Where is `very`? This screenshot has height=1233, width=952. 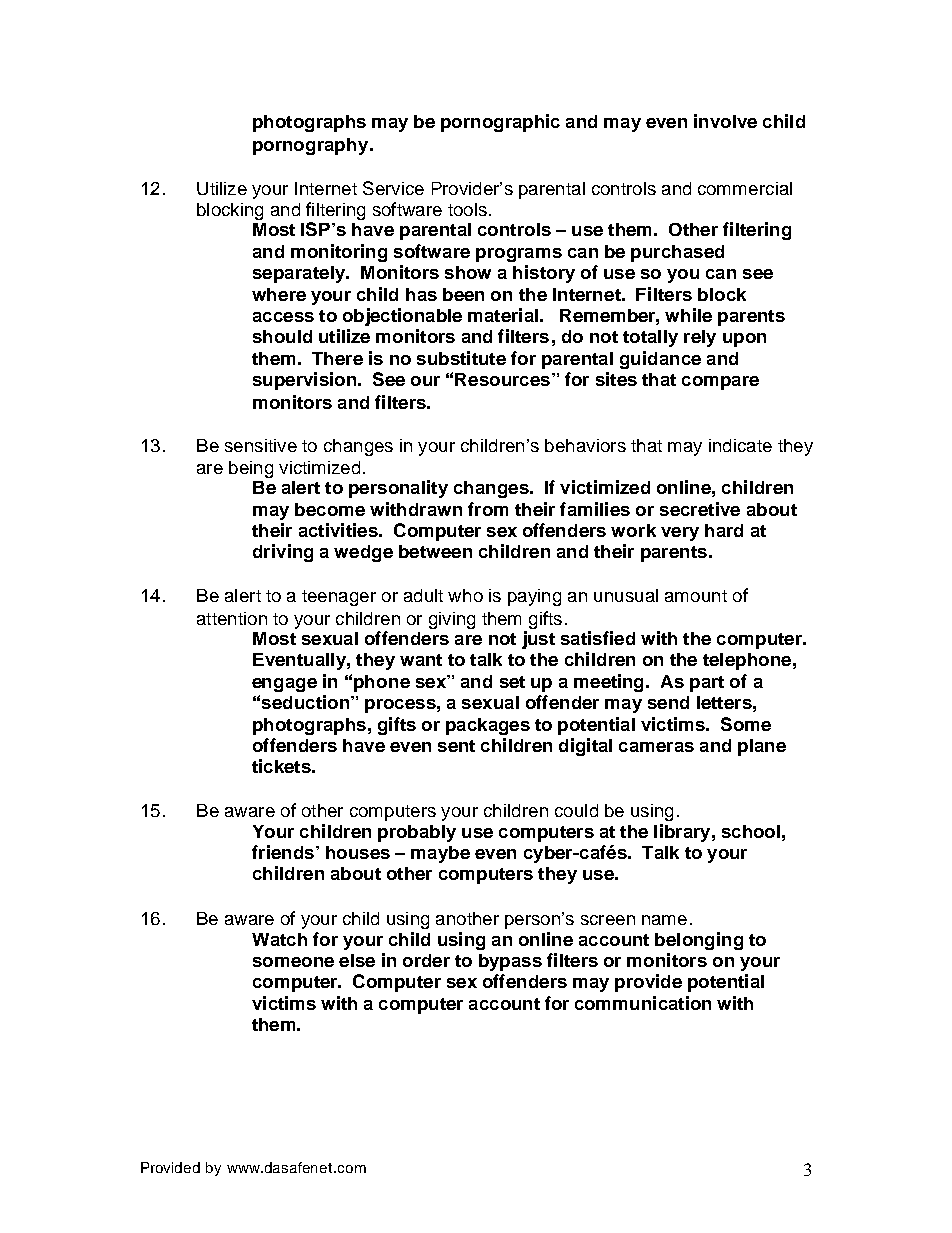
very is located at coordinates (680, 534).
